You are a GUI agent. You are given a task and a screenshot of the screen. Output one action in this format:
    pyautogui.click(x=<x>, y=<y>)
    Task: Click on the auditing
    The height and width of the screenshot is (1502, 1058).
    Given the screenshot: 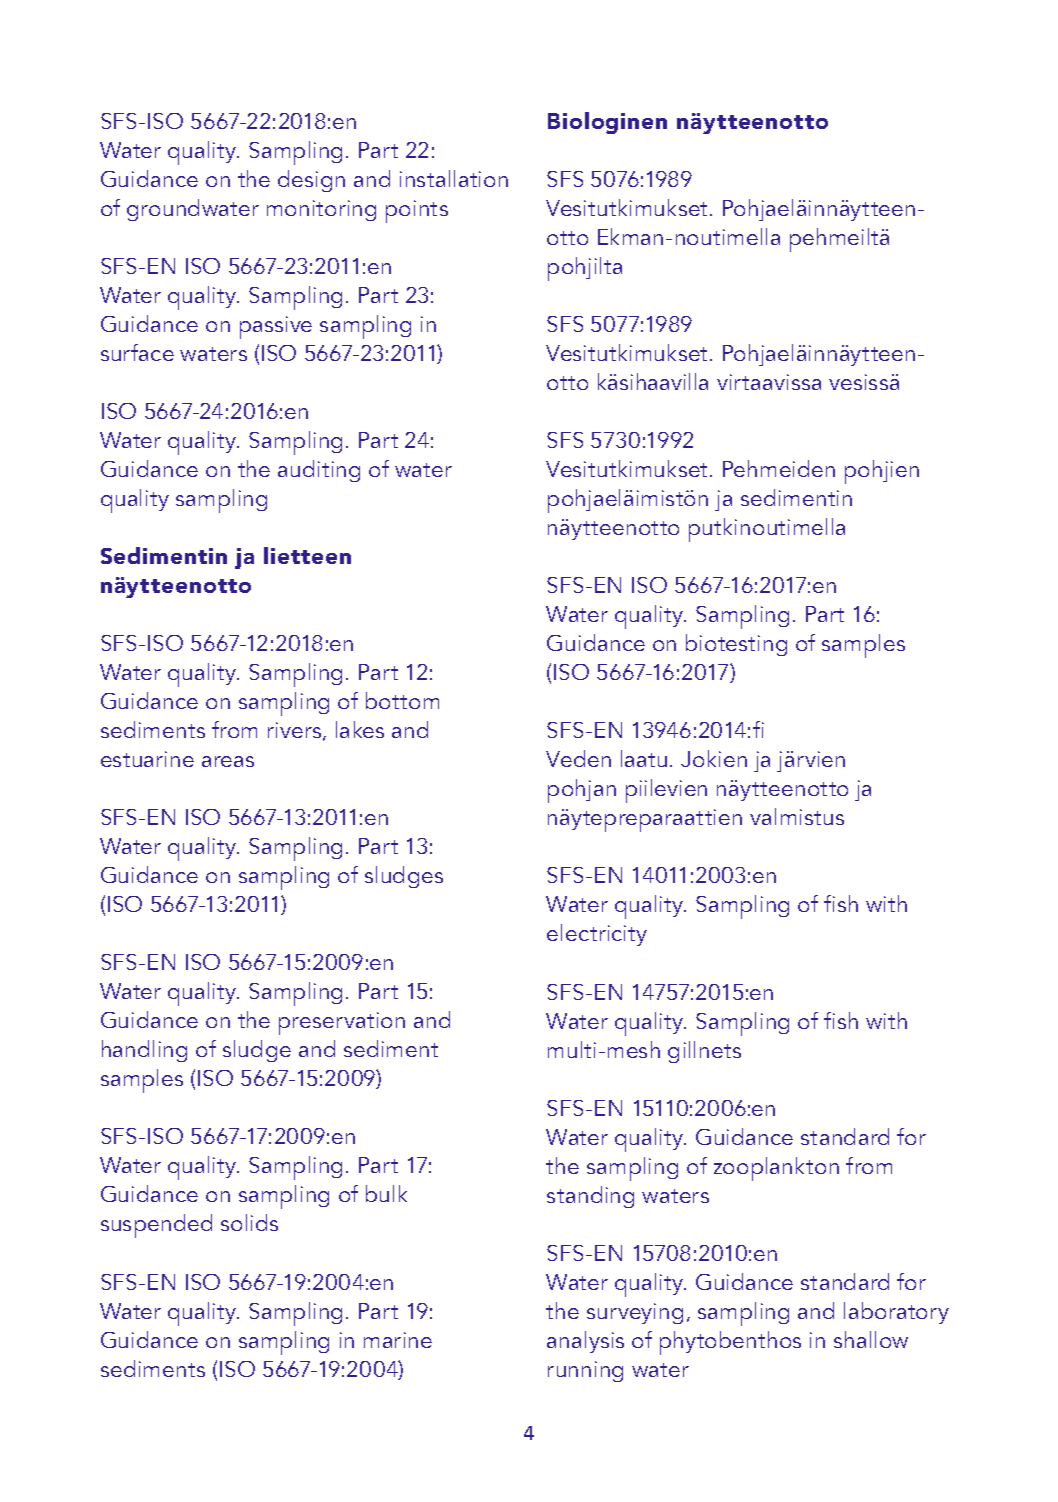 What is the action you would take?
    pyautogui.click(x=319, y=471)
